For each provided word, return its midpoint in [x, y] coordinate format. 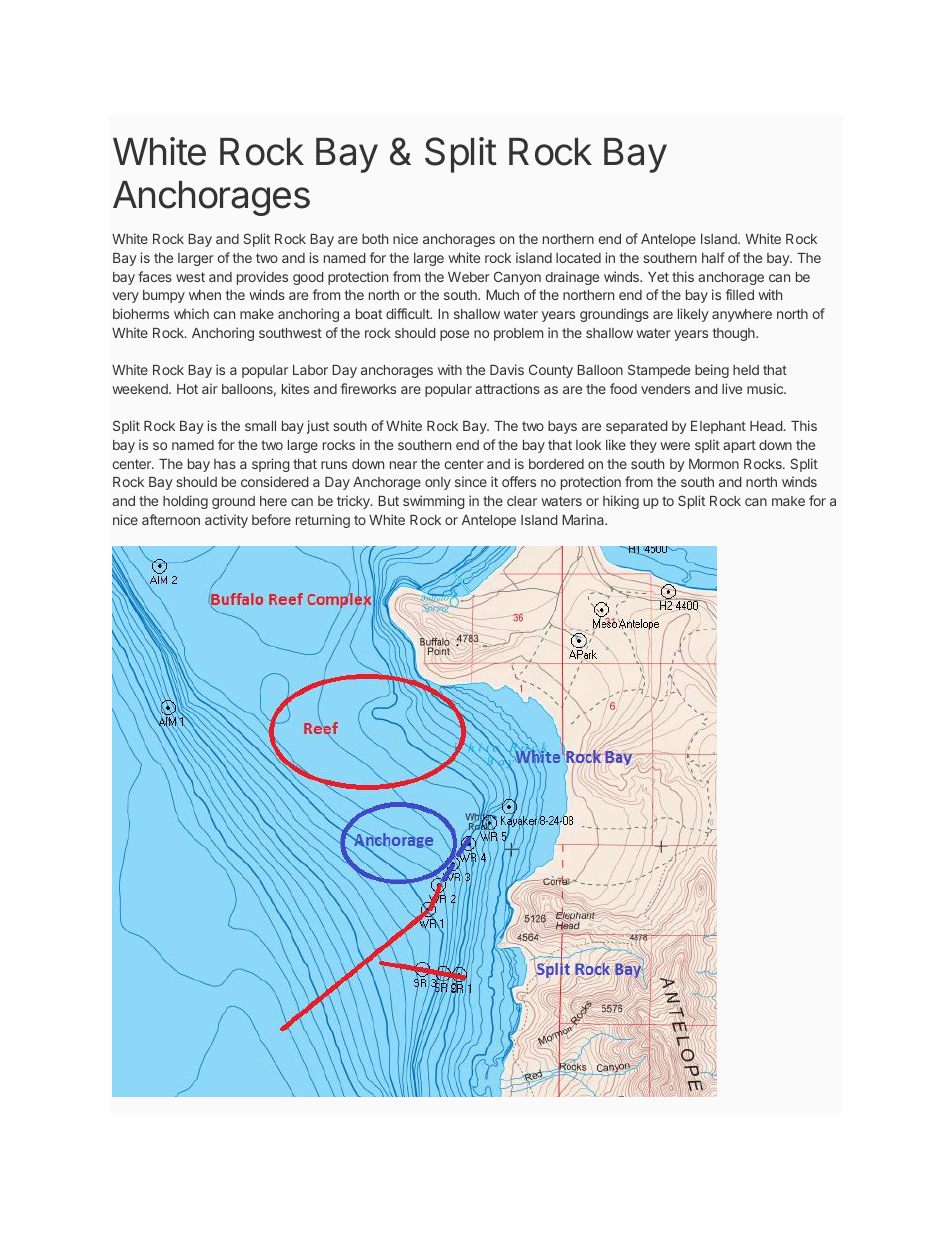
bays [562, 427]
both [375, 239]
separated [637, 427]
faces [155, 276]
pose [454, 335]
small [260, 426]
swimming [434, 502]
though [735, 334]
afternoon [171, 519]
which [191, 313]
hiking [621, 502]
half [713, 257]
